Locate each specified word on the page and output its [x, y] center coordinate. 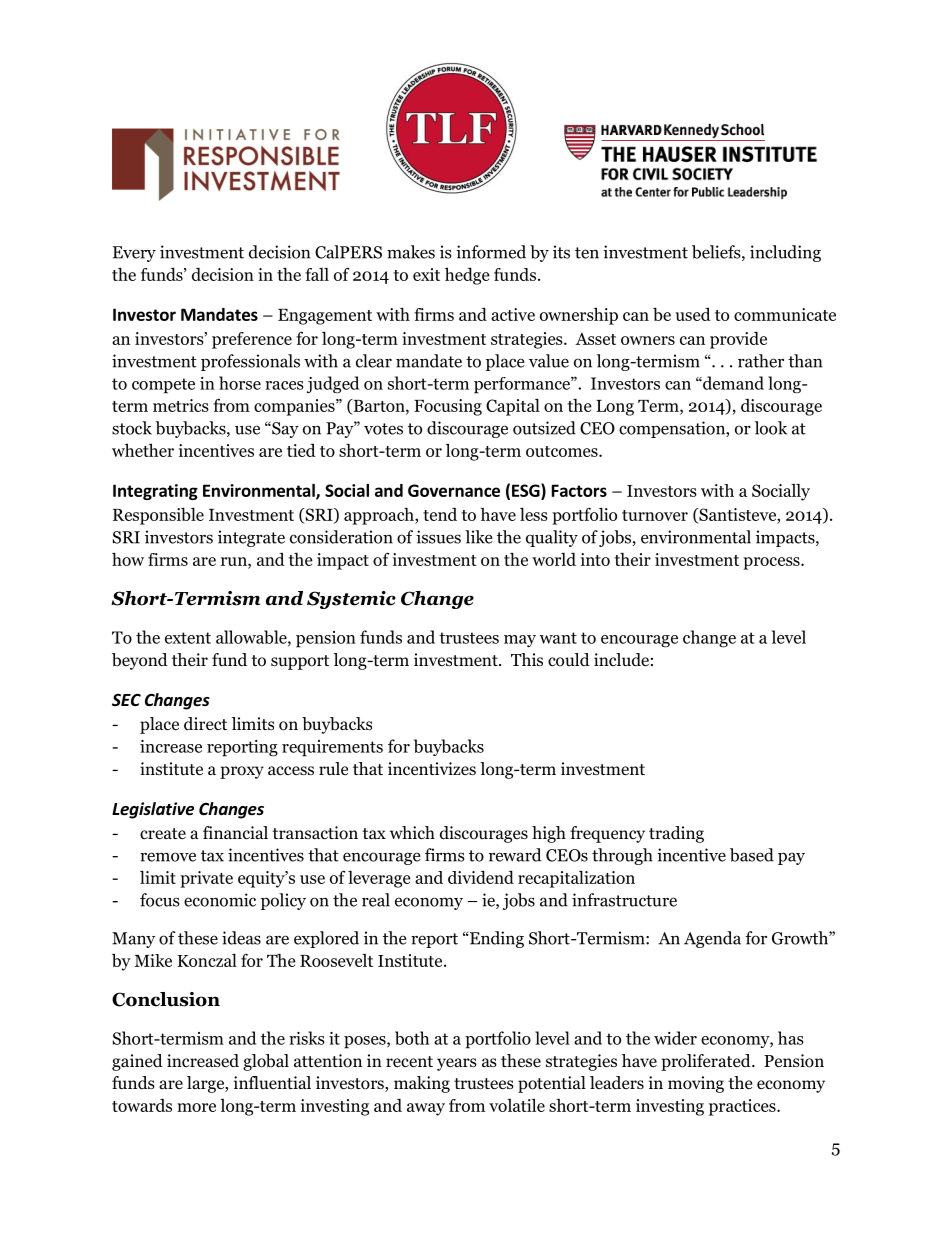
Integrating [155, 492]
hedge [467, 276]
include [621, 660]
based [752, 855]
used [693, 314]
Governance [454, 490]
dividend [481, 877]
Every [134, 254]
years [457, 1064]
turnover [655, 515]
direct [205, 724]
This [527, 659]
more [196, 1107]
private [206, 879]
